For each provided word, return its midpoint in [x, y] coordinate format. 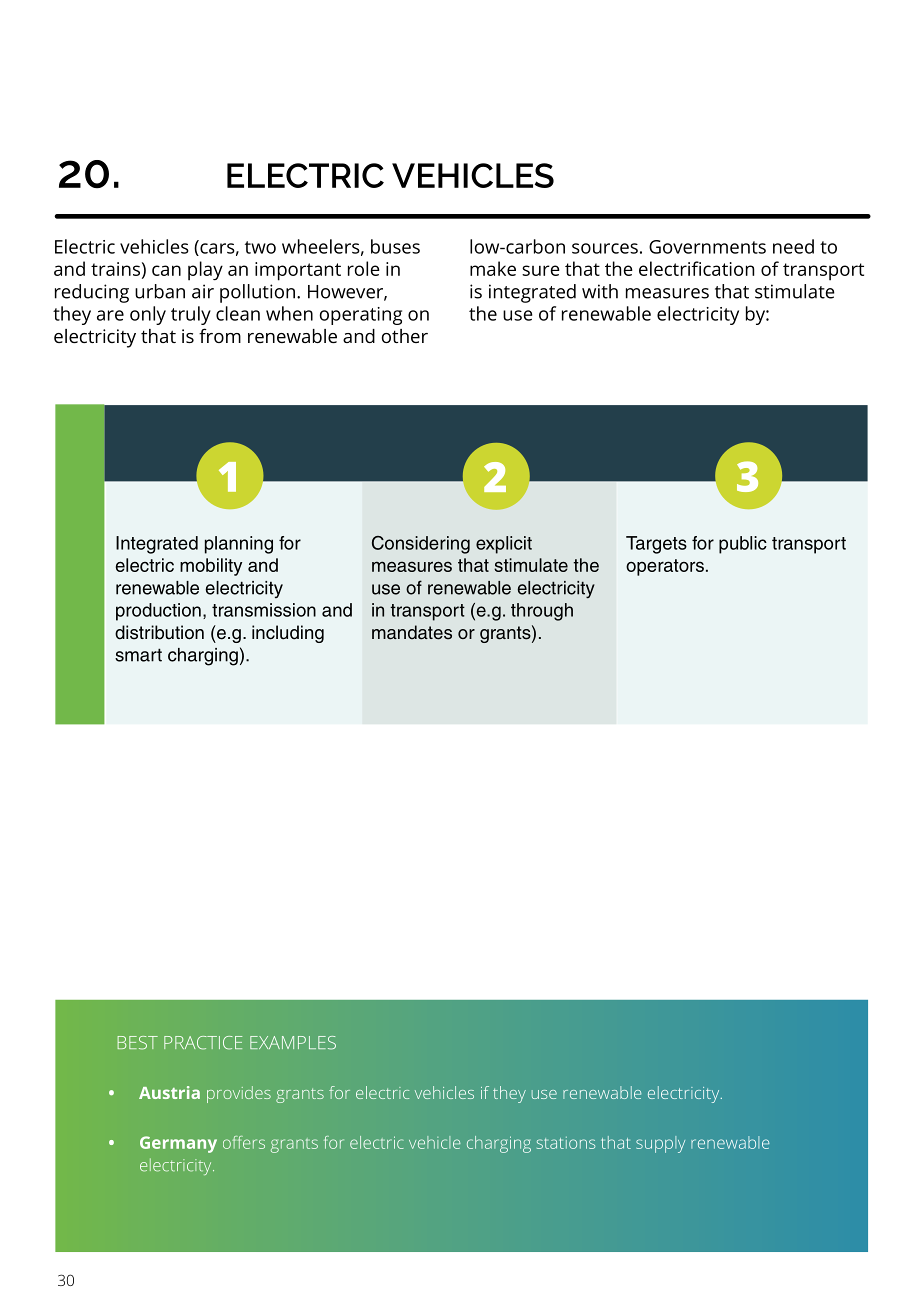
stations [566, 1143]
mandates [412, 632]
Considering [421, 545]
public [743, 545]
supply [660, 1144]
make [493, 268]
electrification [696, 268]
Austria [169, 1092]
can [166, 270]
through [542, 612]
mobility [211, 567]
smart [138, 655]
